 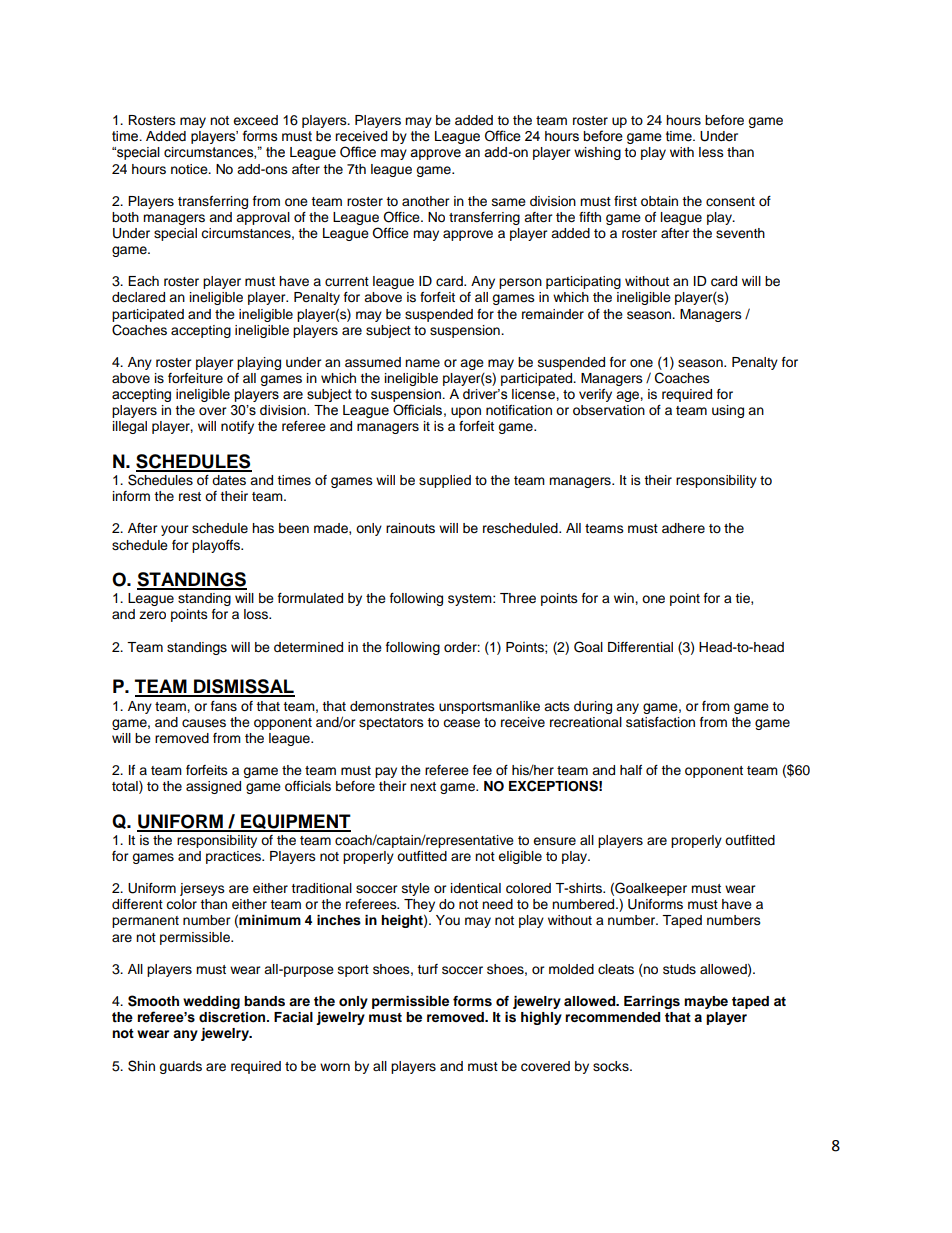 I want to click on observation, so click(x=609, y=410).
